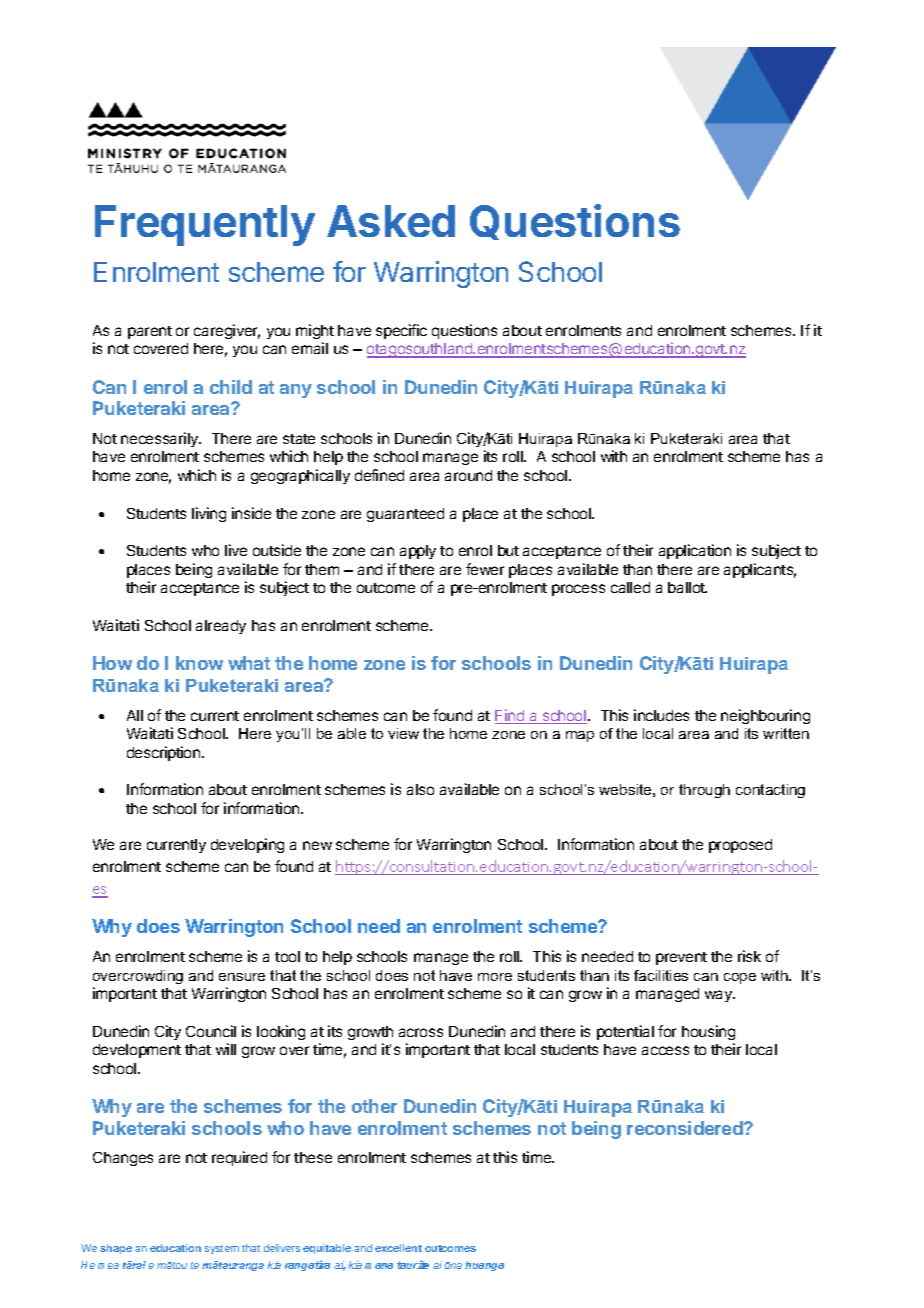  What do you see at coordinates (687, 587) in the screenshot?
I see `ballot` at bounding box center [687, 587].
